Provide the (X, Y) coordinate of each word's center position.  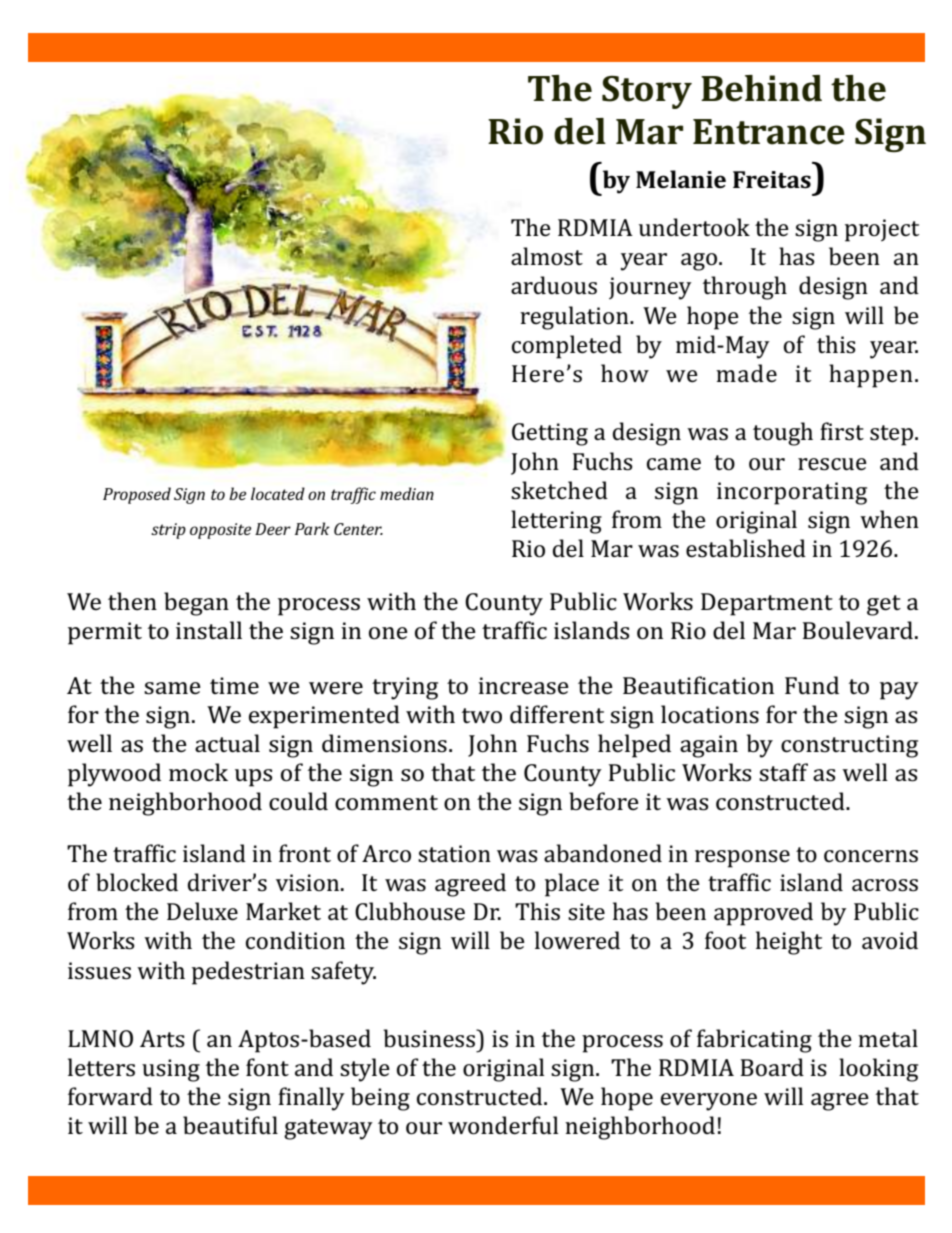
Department (767, 604)
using (171, 1070)
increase (523, 686)
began (196, 604)
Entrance (769, 132)
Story (647, 92)
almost (547, 256)
